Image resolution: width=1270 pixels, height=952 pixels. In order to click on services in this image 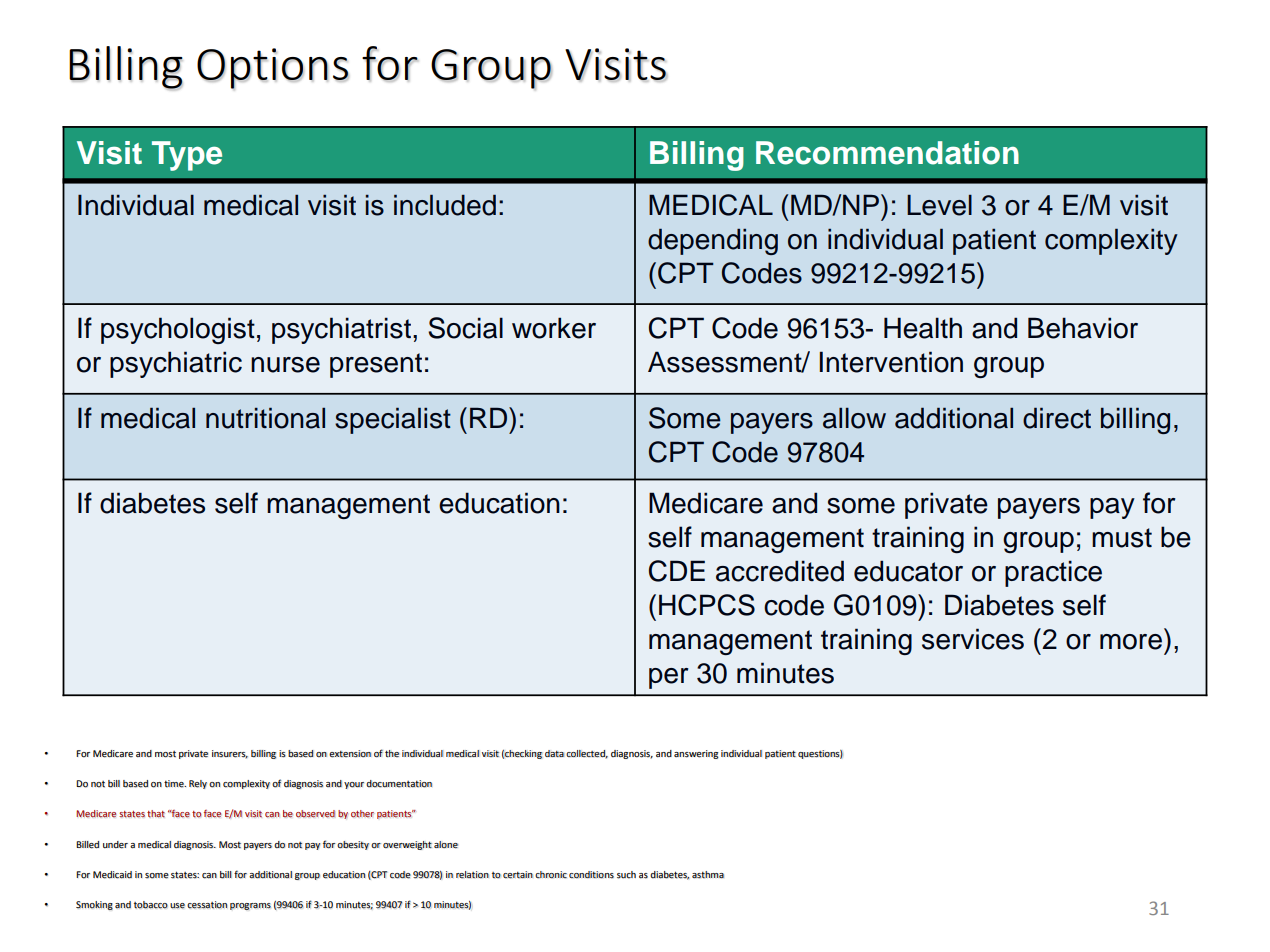, I will do `click(973, 639)`.
